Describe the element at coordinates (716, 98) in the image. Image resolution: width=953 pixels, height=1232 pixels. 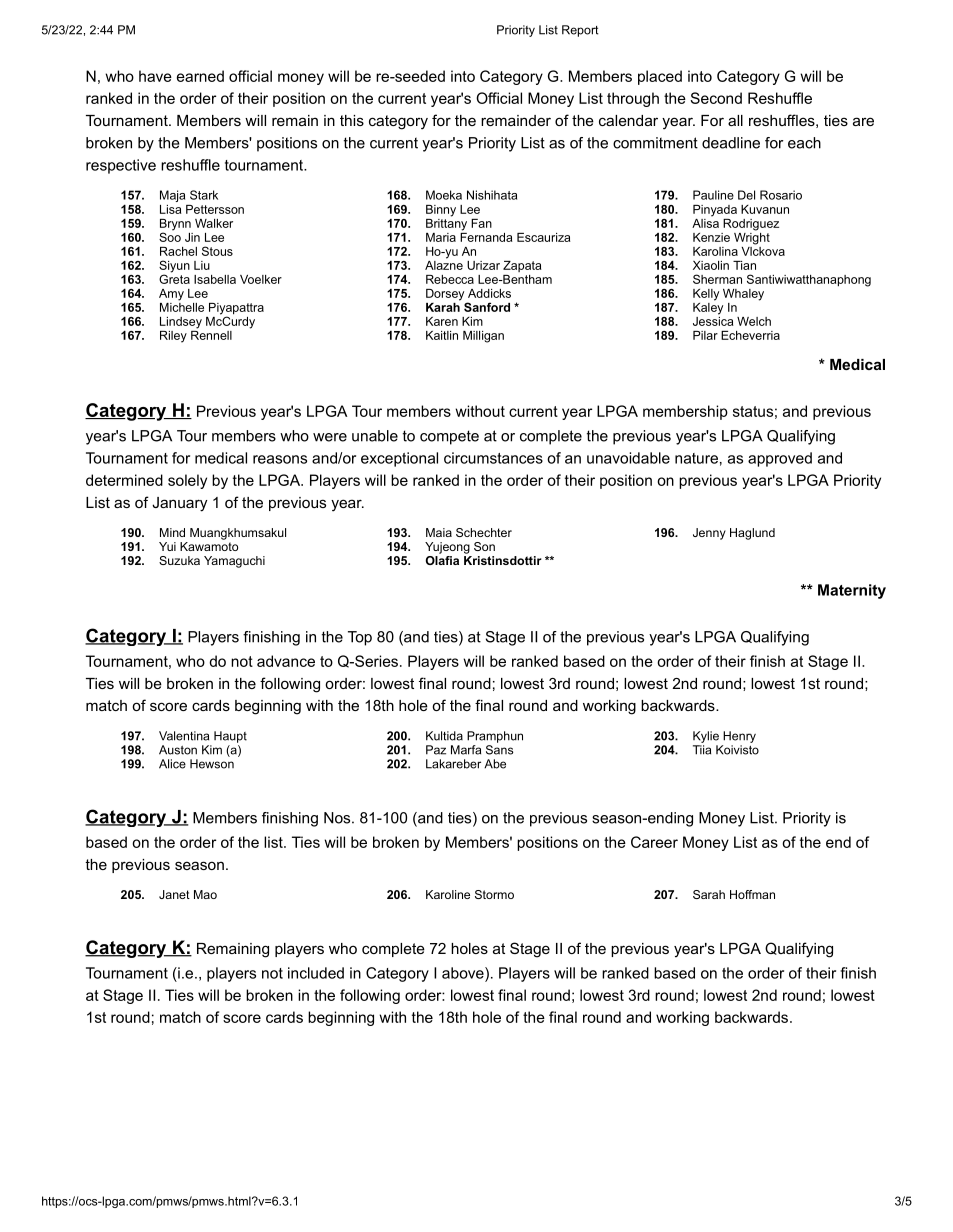
I see `Second` at that location.
